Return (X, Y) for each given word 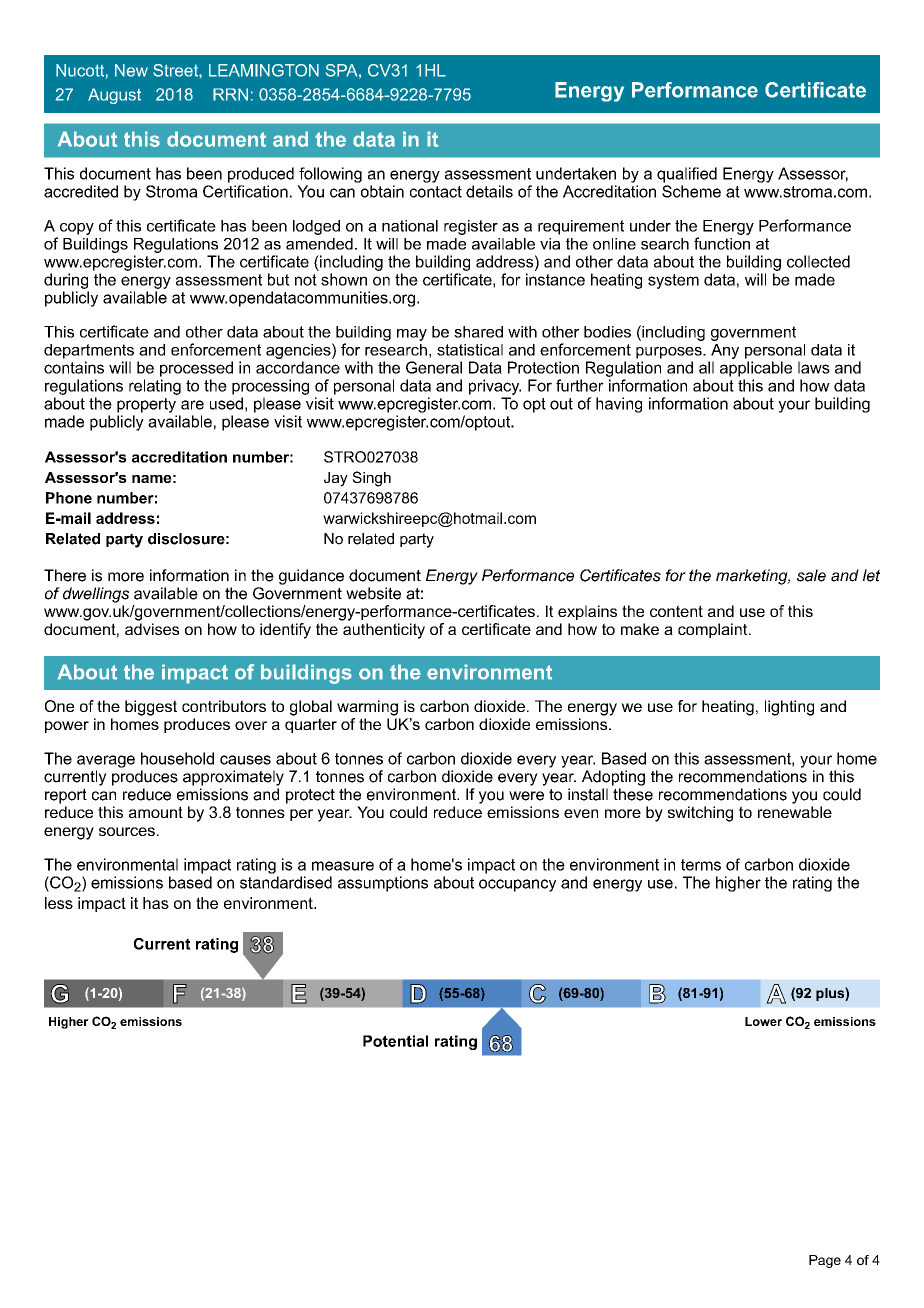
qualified (687, 175)
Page (825, 1261)
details (489, 191)
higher (738, 884)
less (59, 903)
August (114, 96)
